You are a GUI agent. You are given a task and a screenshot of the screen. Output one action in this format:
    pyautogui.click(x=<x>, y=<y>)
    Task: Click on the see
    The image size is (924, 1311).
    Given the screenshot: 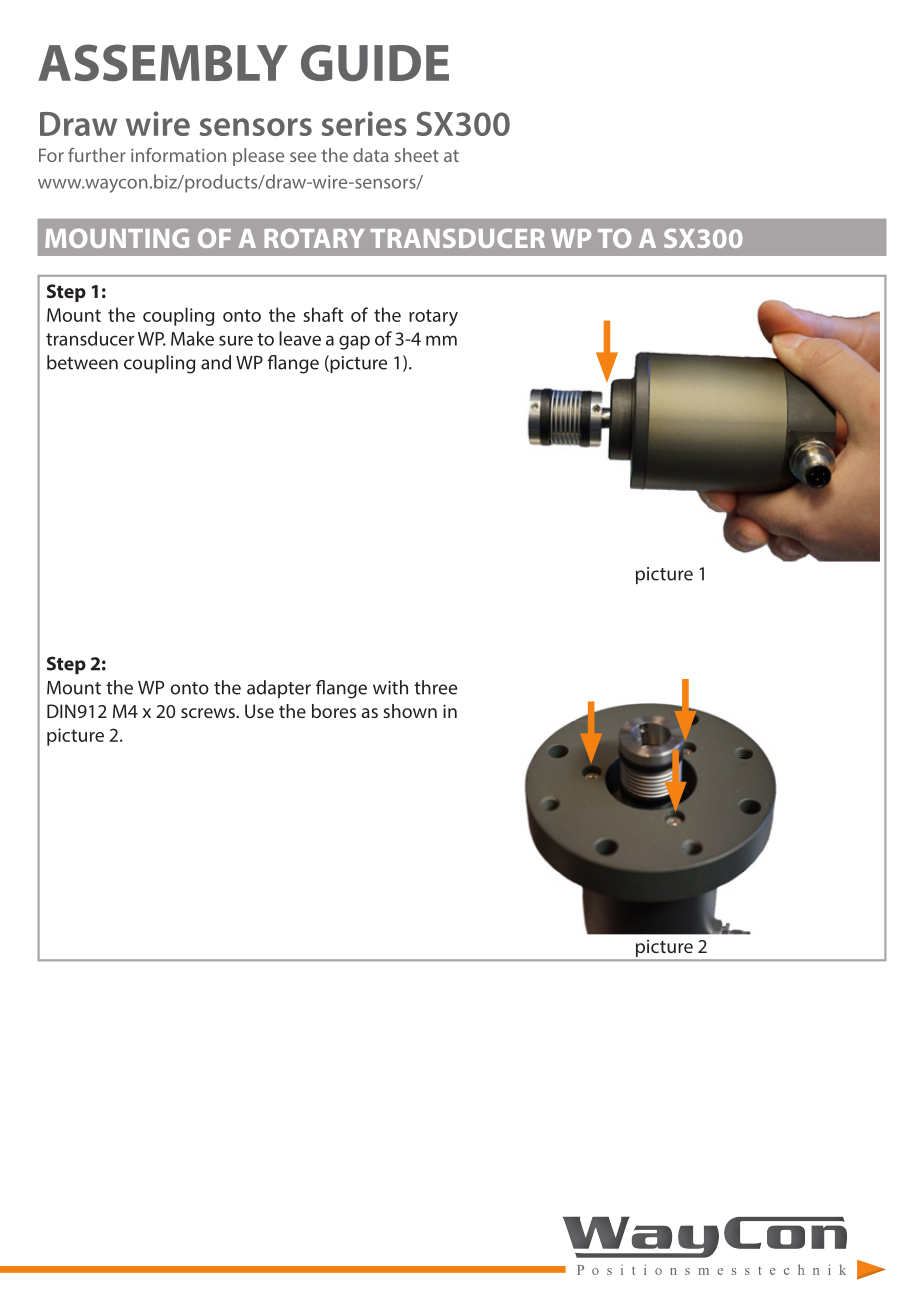 What is the action you would take?
    pyautogui.click(x=303, y=157)
